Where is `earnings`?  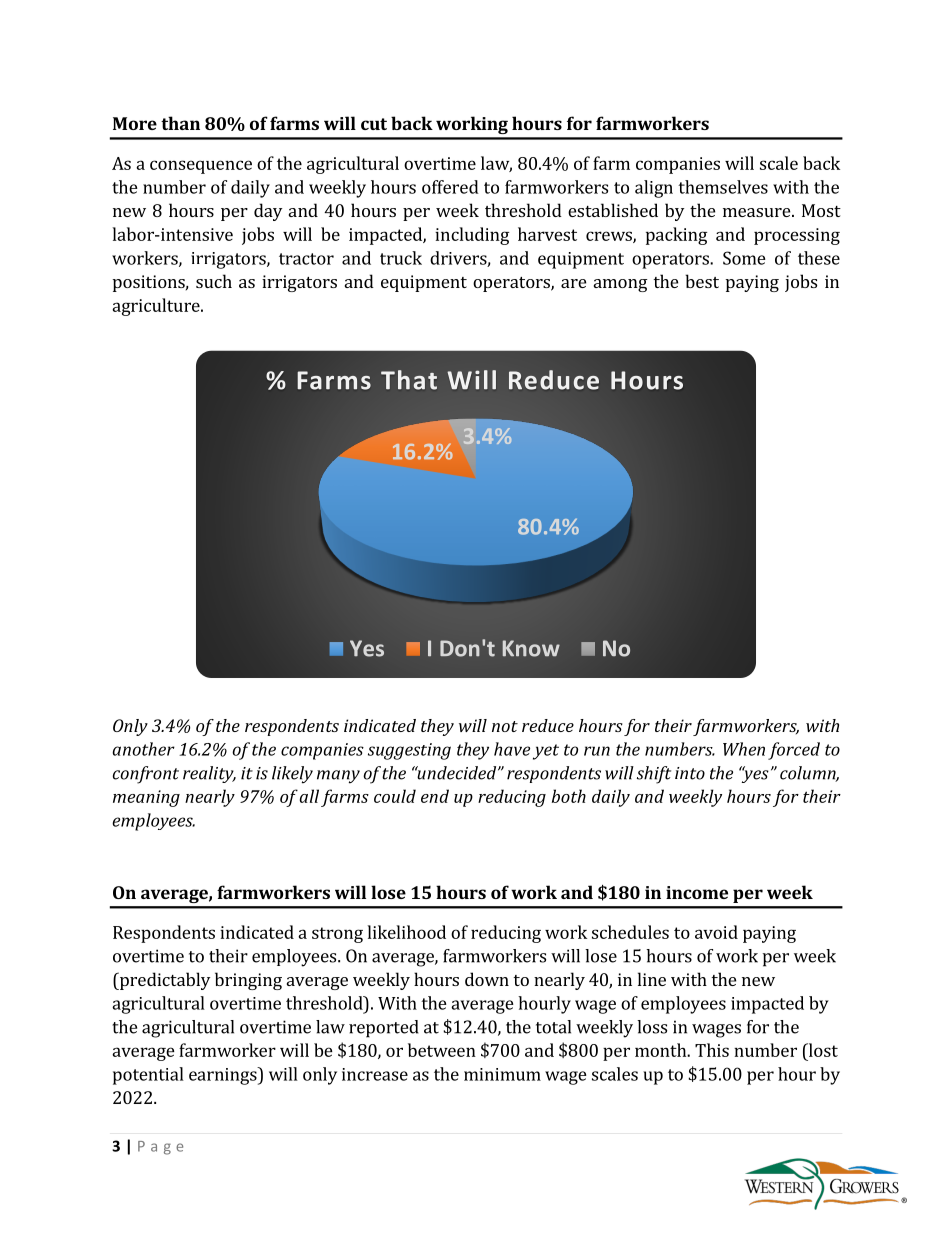
earnings is located at coordinates (224, 1076).
